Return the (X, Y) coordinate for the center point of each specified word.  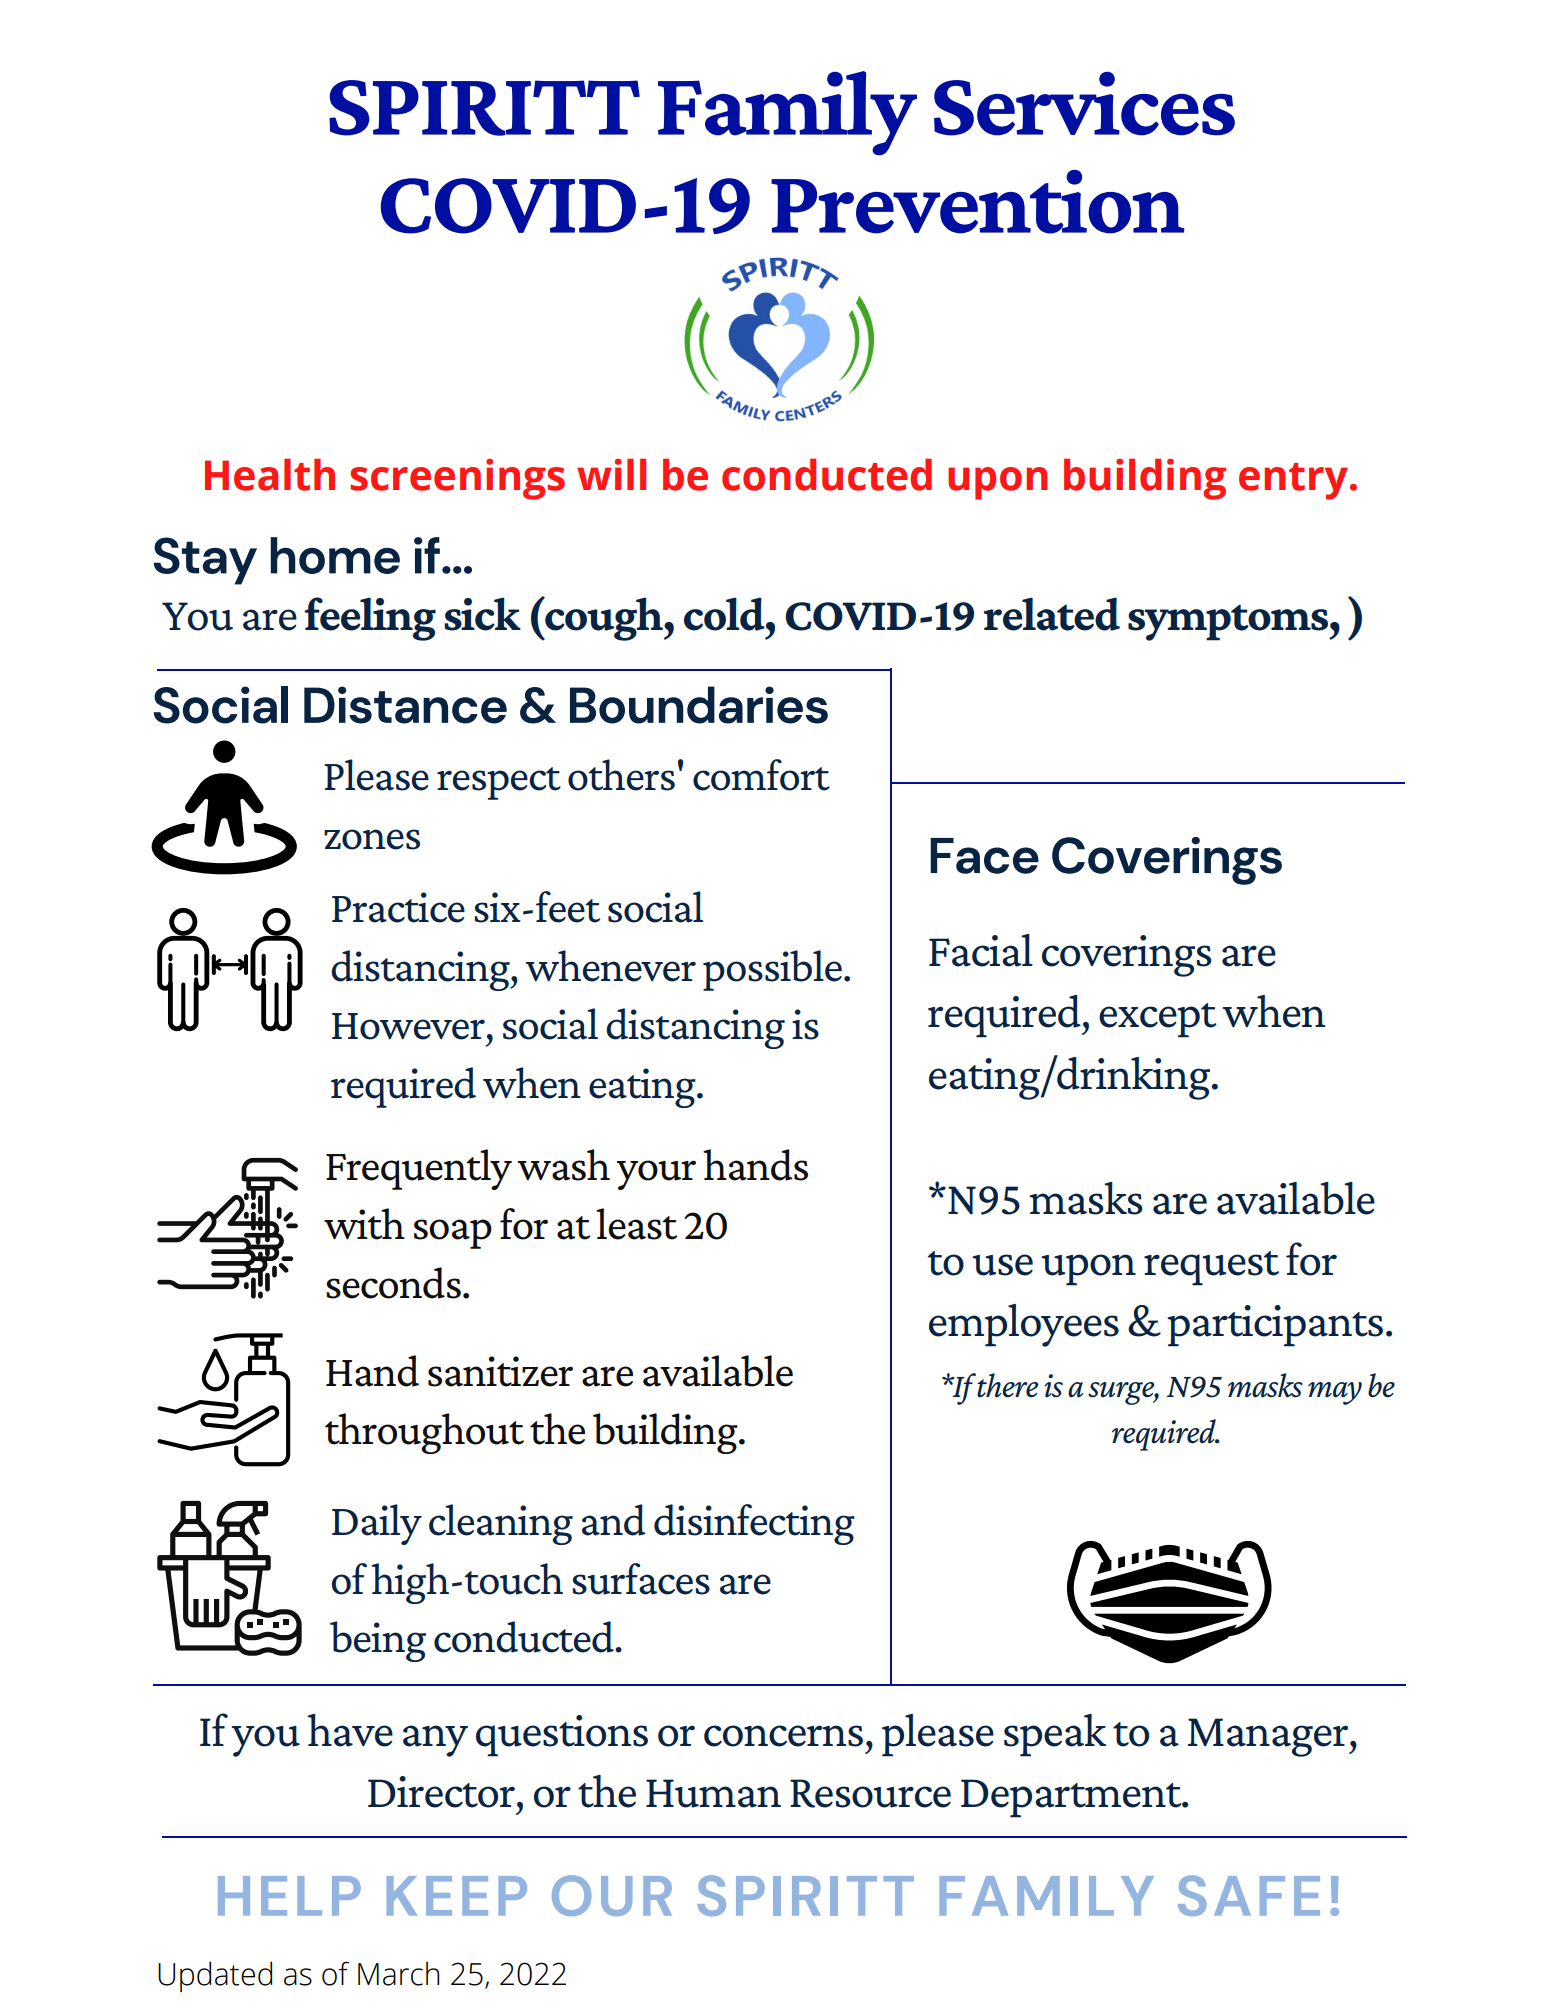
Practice (398, 907)
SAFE (1249, 1895)
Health (270, 475)
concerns (783, 1736)
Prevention (978, 202)
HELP (289, 1896)
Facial (981, 950)
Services (1084, 104)
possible (772, 970)
